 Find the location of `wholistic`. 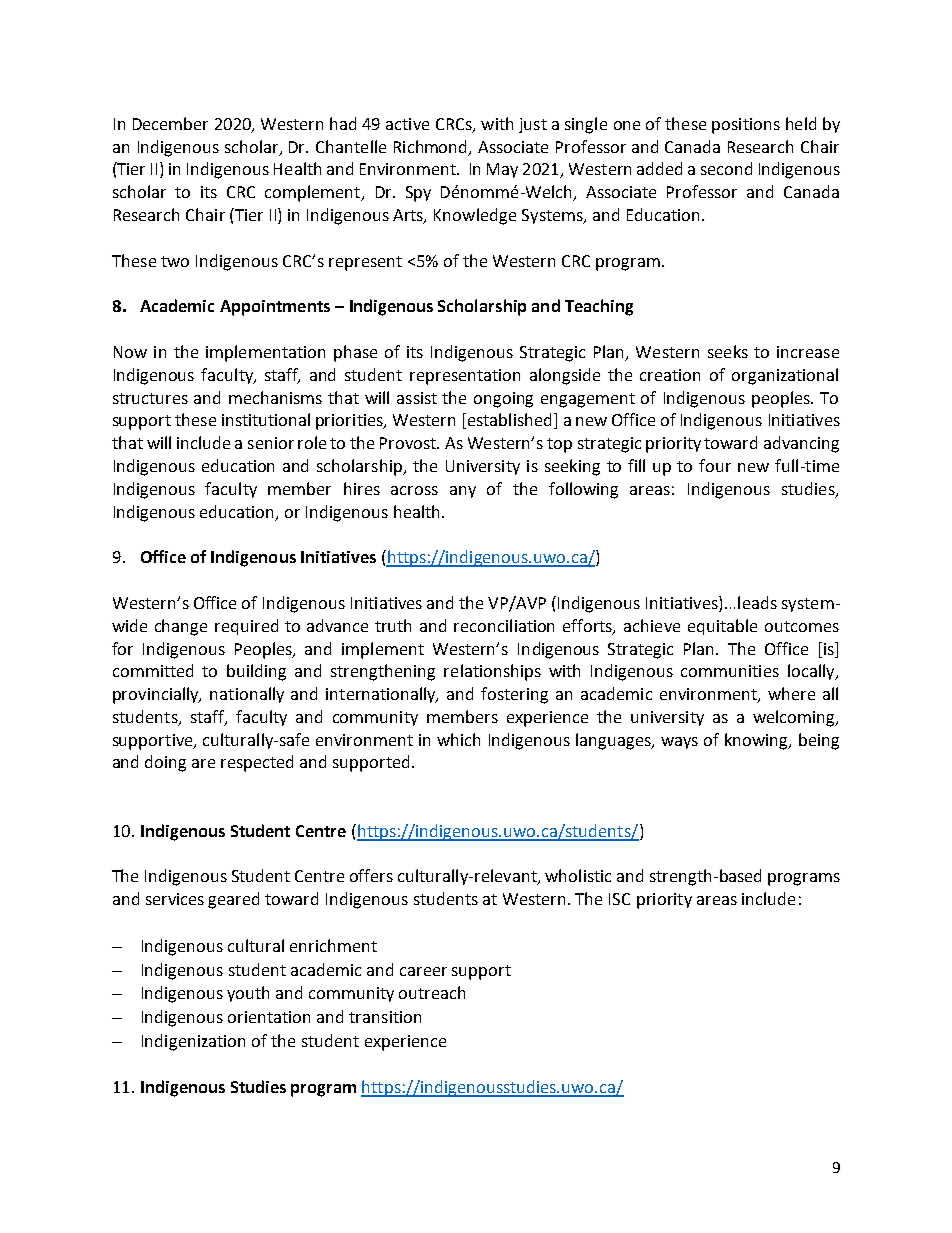

wholistic is located at coordinates (578, 875).
